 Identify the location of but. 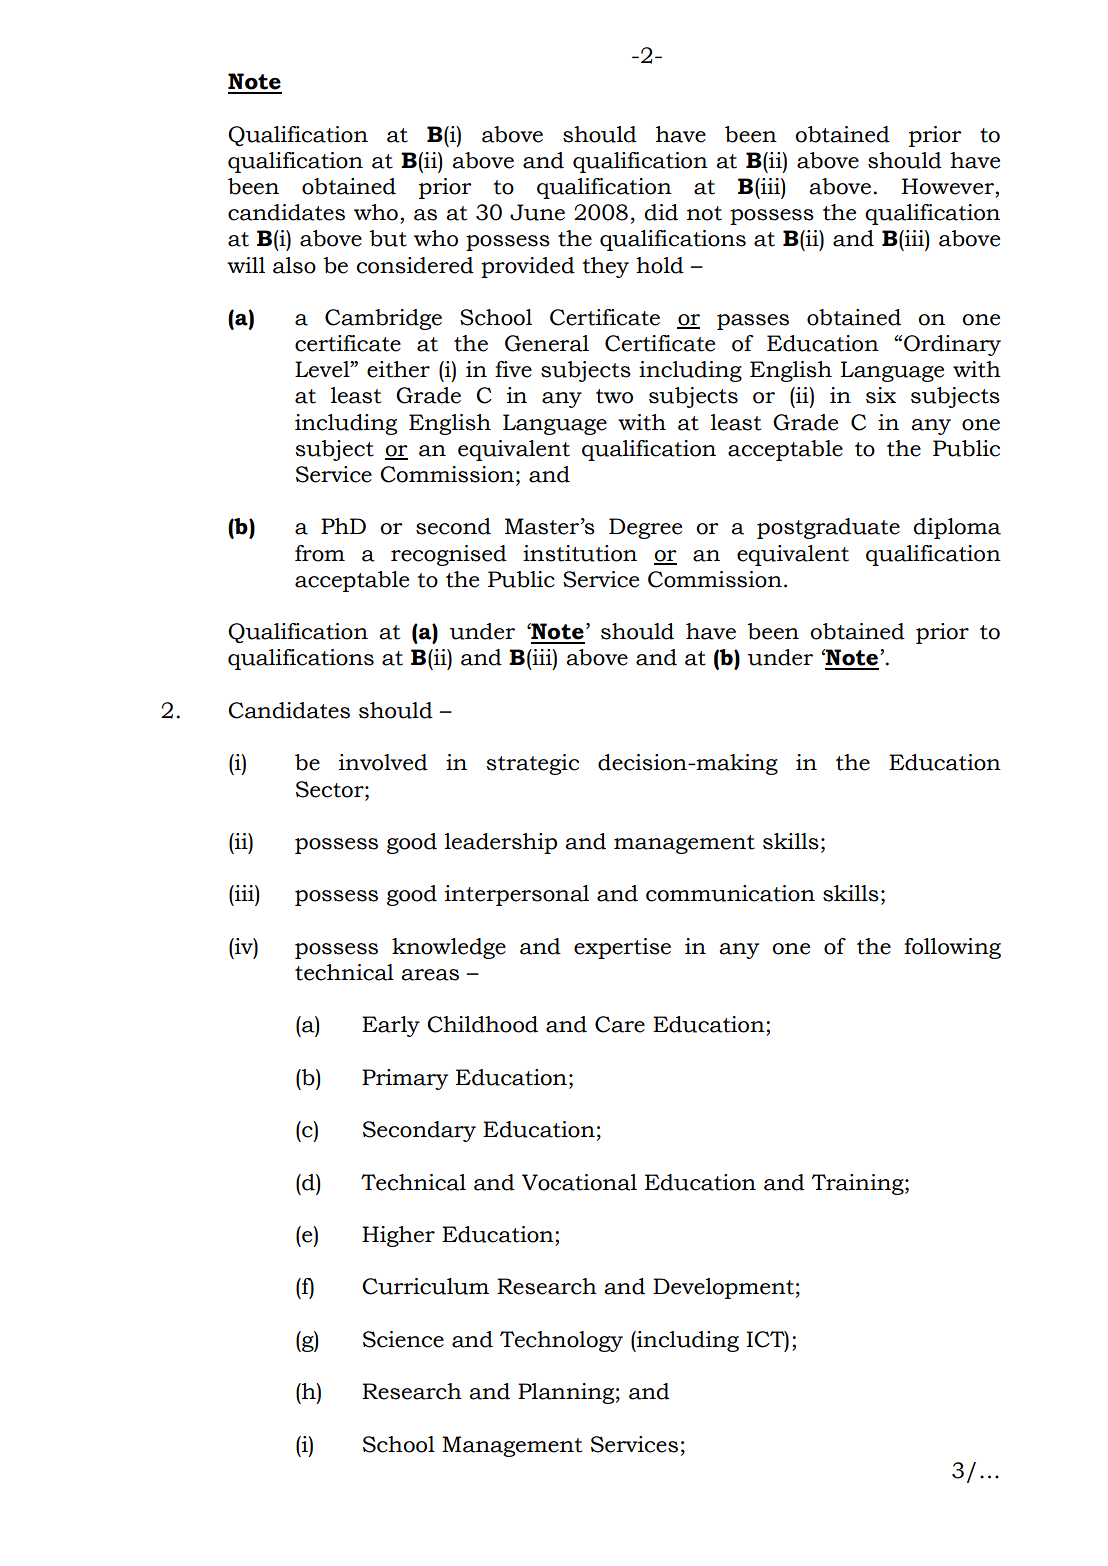
(388, 238).
